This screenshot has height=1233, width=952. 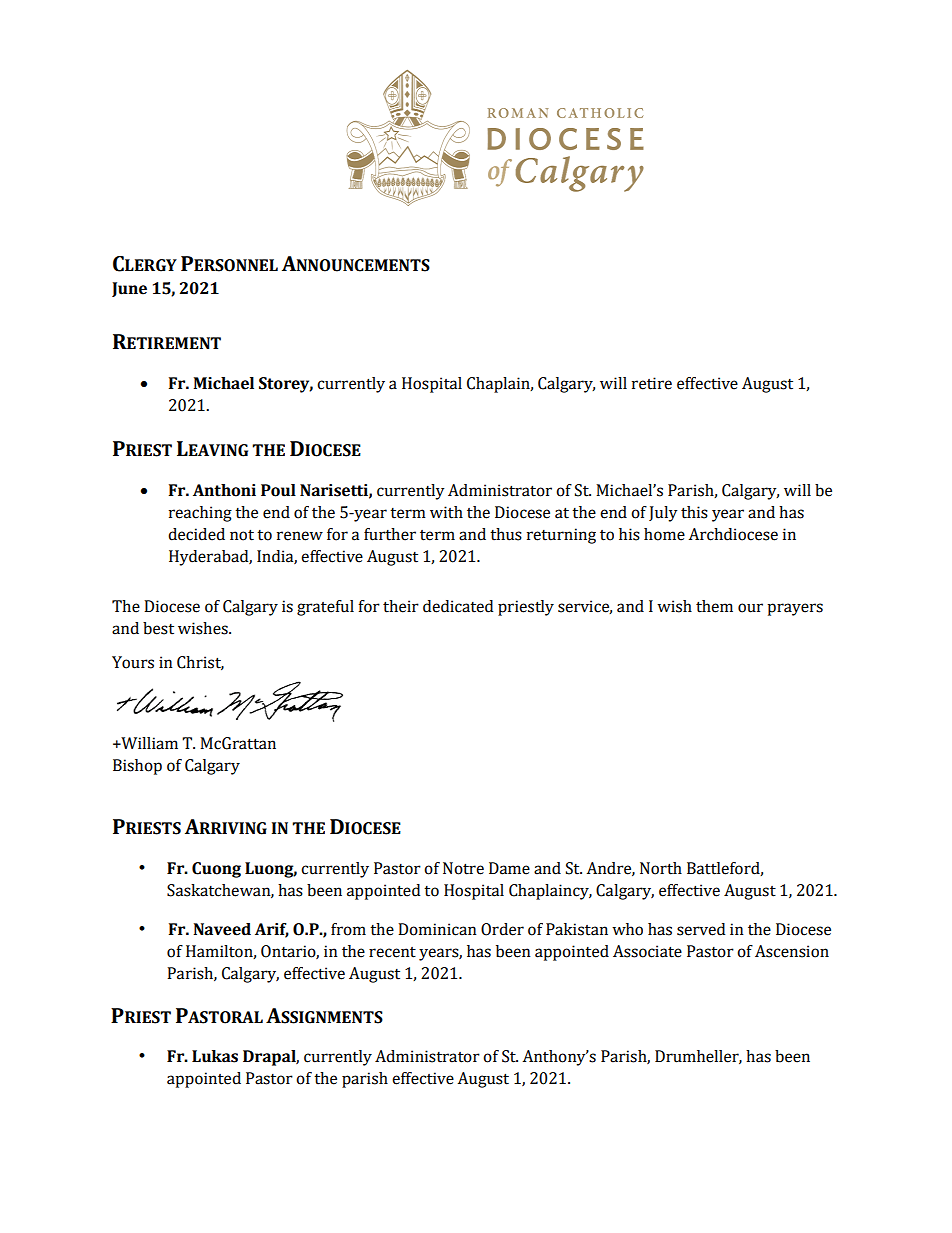 I want to click on June, so click(x=129, y=289).
